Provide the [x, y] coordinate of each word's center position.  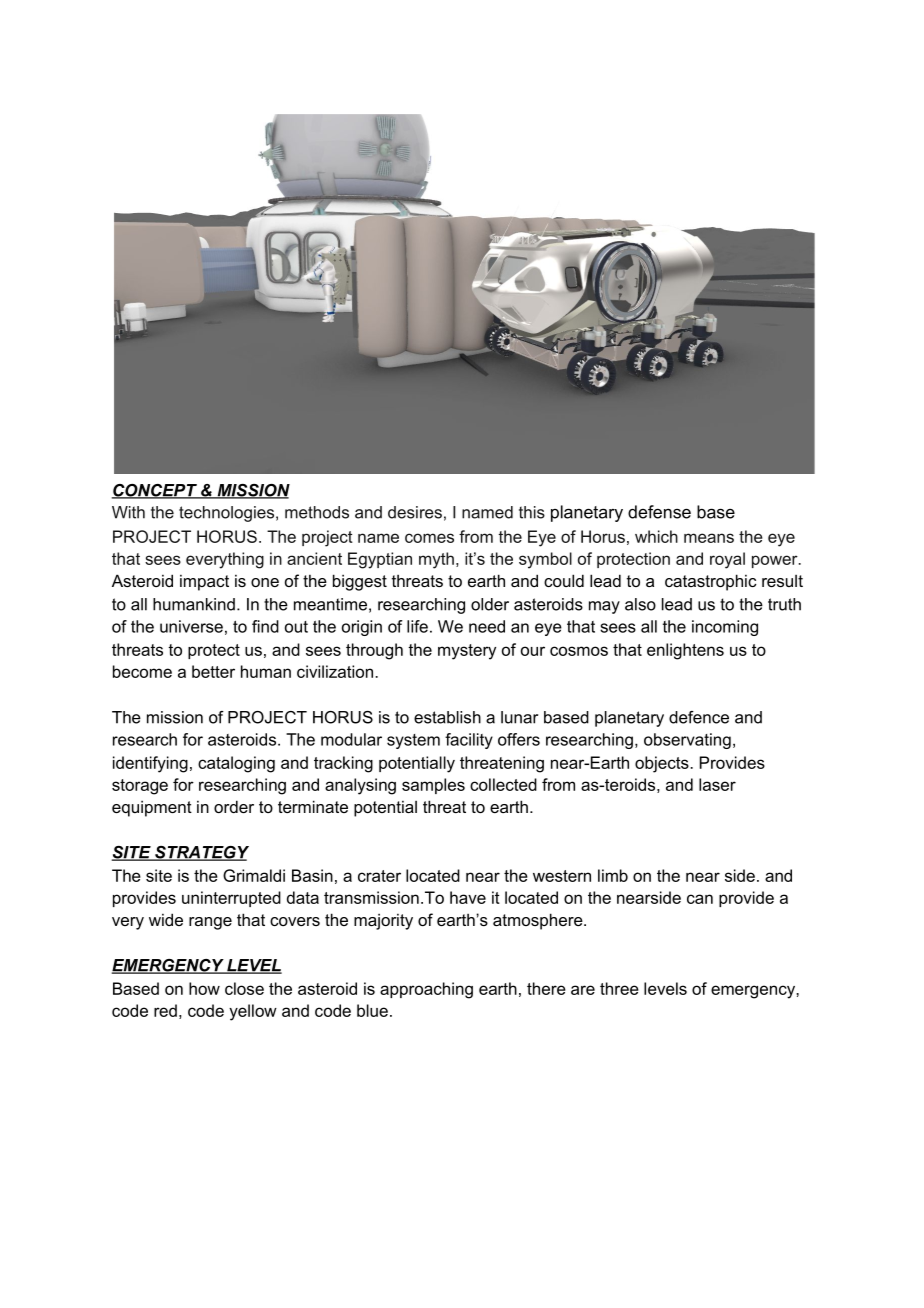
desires [415, 512]
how [204, 988]
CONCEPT [155, 491]
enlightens [685, 651]
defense [659, 512]
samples [433, 786]
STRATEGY [201, 853]
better [213, 671]
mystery [467, 652]
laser [717, 784]
